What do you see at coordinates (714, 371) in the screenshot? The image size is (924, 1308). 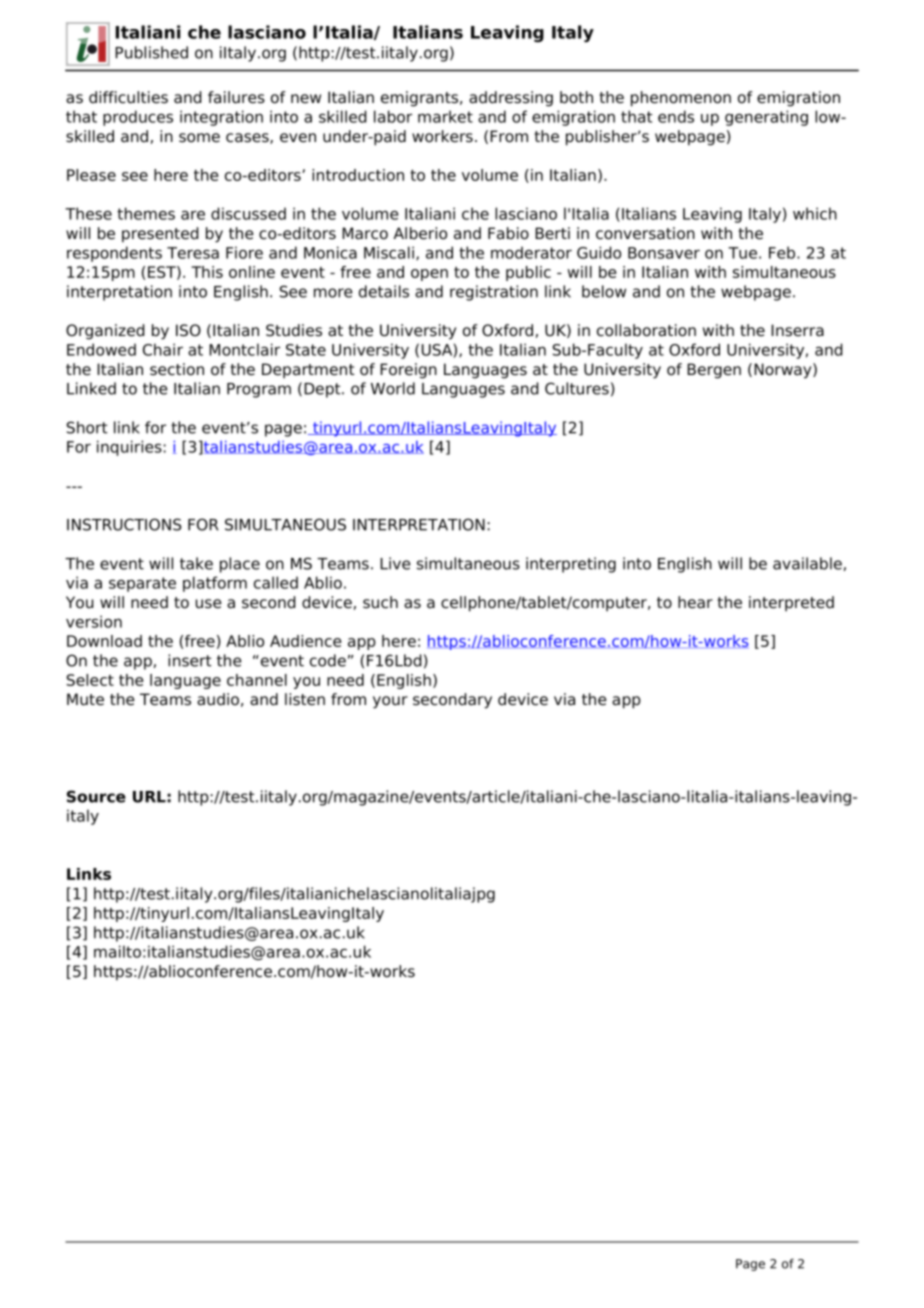 I see `Bergen` at bounding box center [714, 371].
